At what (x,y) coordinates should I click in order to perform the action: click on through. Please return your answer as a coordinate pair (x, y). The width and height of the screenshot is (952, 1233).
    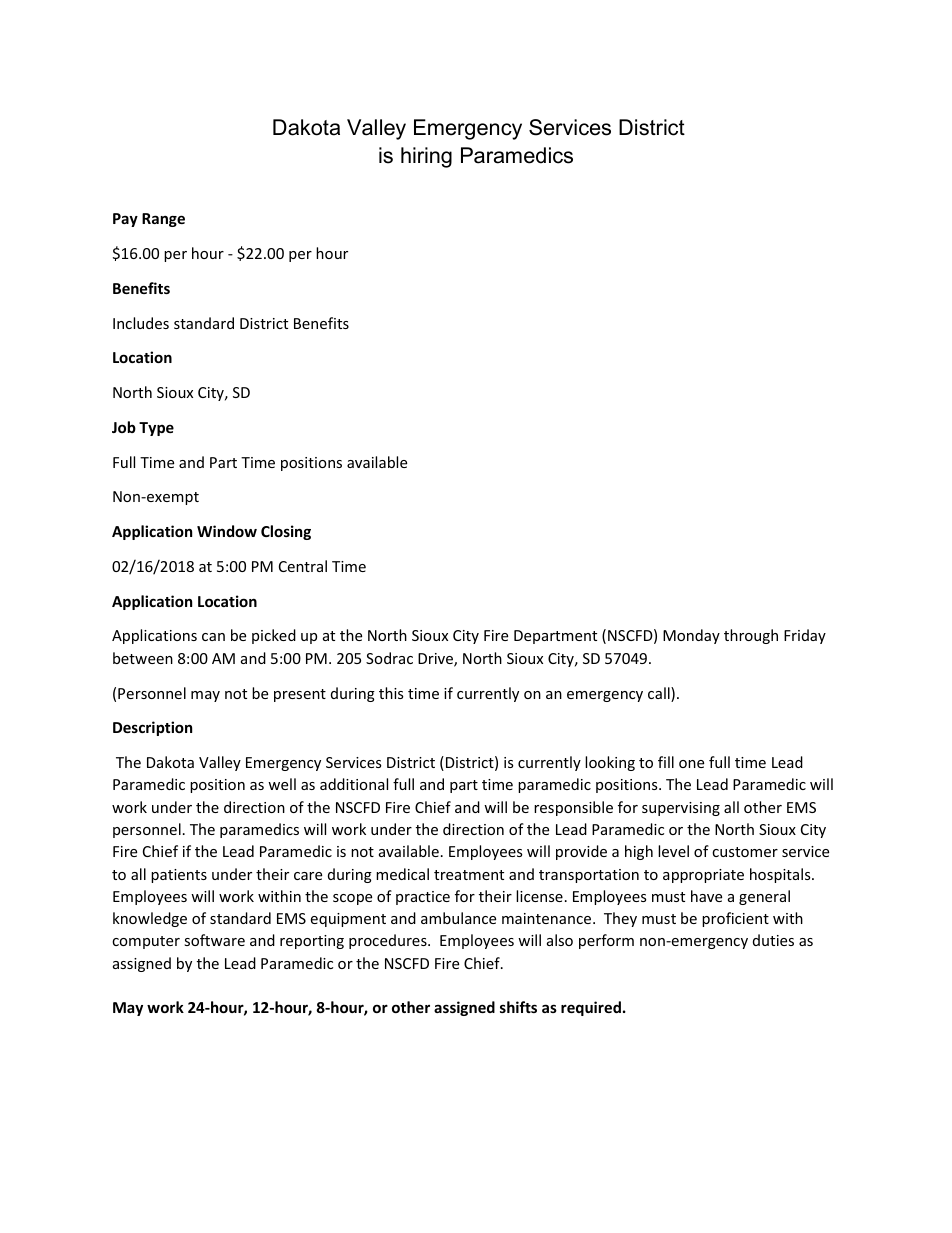
    Looking at the image, I should click on (751, 636).
